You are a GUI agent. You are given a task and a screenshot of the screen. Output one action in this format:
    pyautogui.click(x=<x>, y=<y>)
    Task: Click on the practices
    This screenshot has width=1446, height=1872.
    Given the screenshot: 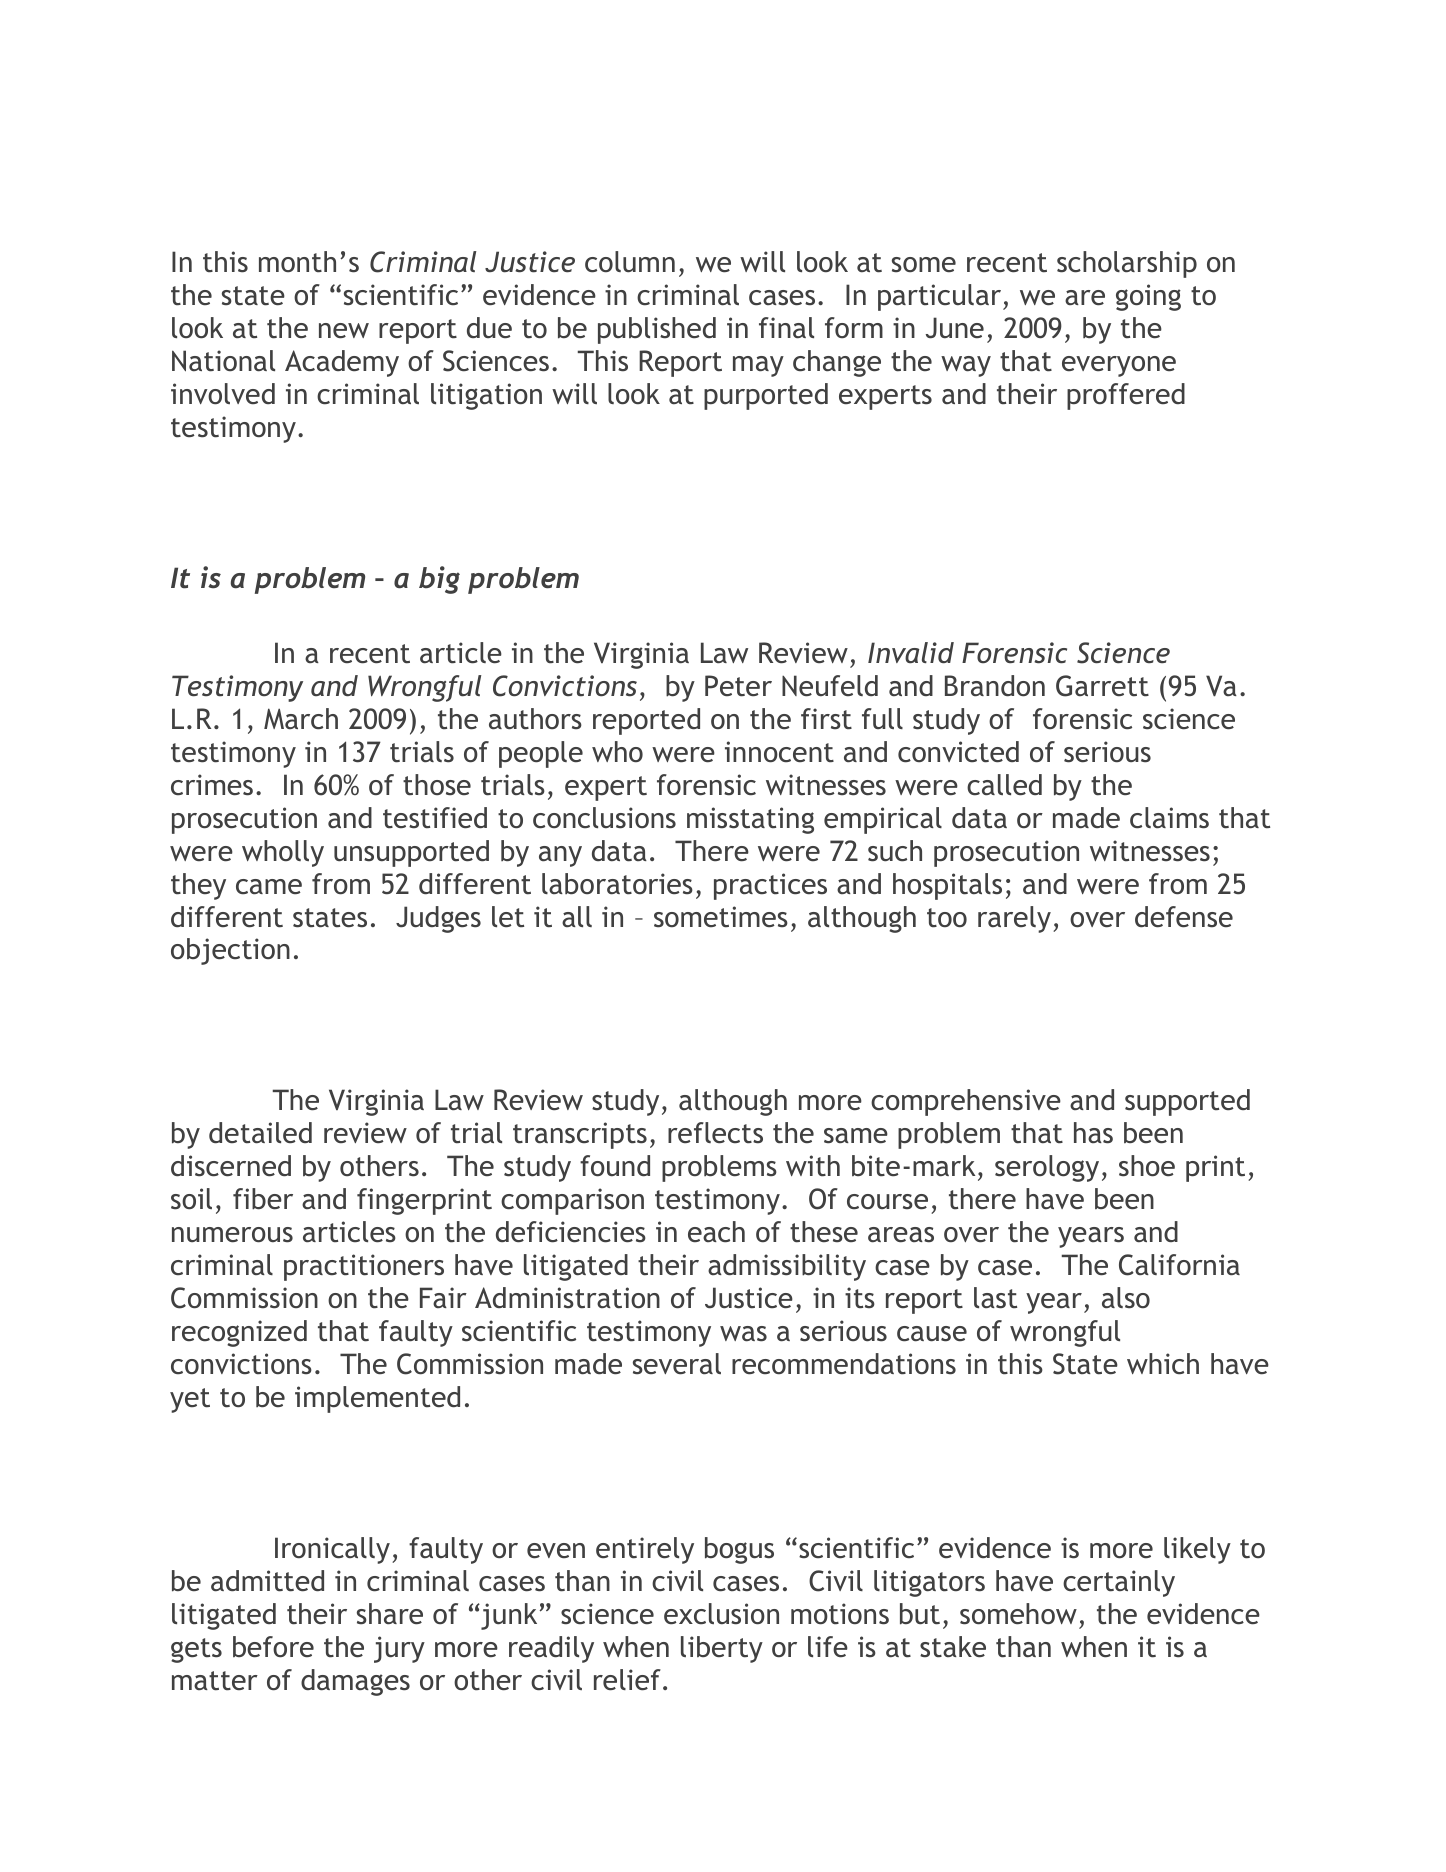 What is the action you would take?
    pyautogui.click(x=770, y=886)
